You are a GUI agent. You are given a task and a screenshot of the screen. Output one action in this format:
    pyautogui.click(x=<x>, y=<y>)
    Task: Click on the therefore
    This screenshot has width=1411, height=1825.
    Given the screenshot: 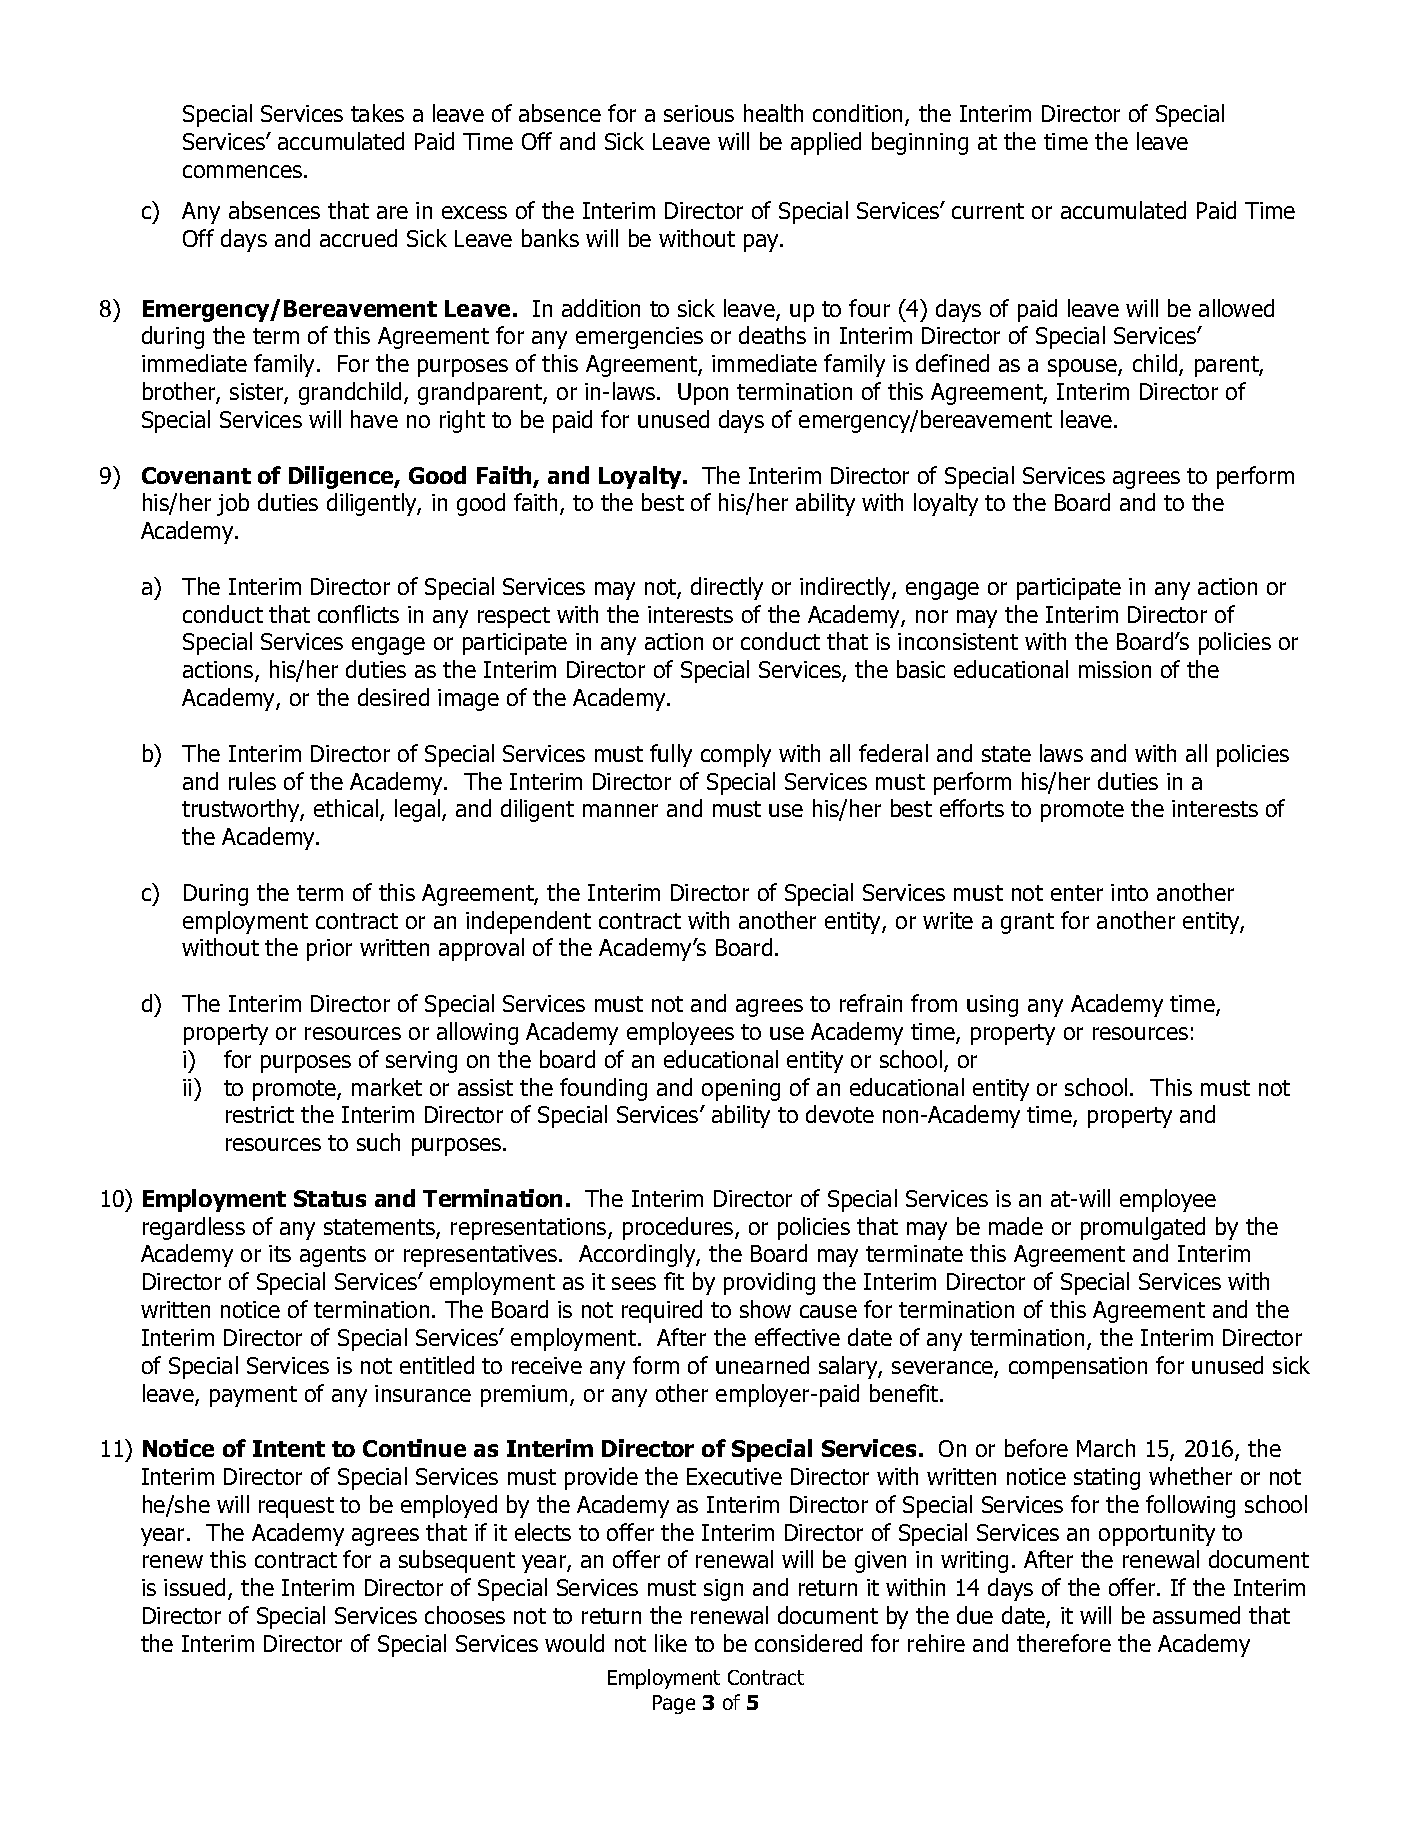 What is the action you would take?
    pyautogui.click(x=1064, y=1643)
